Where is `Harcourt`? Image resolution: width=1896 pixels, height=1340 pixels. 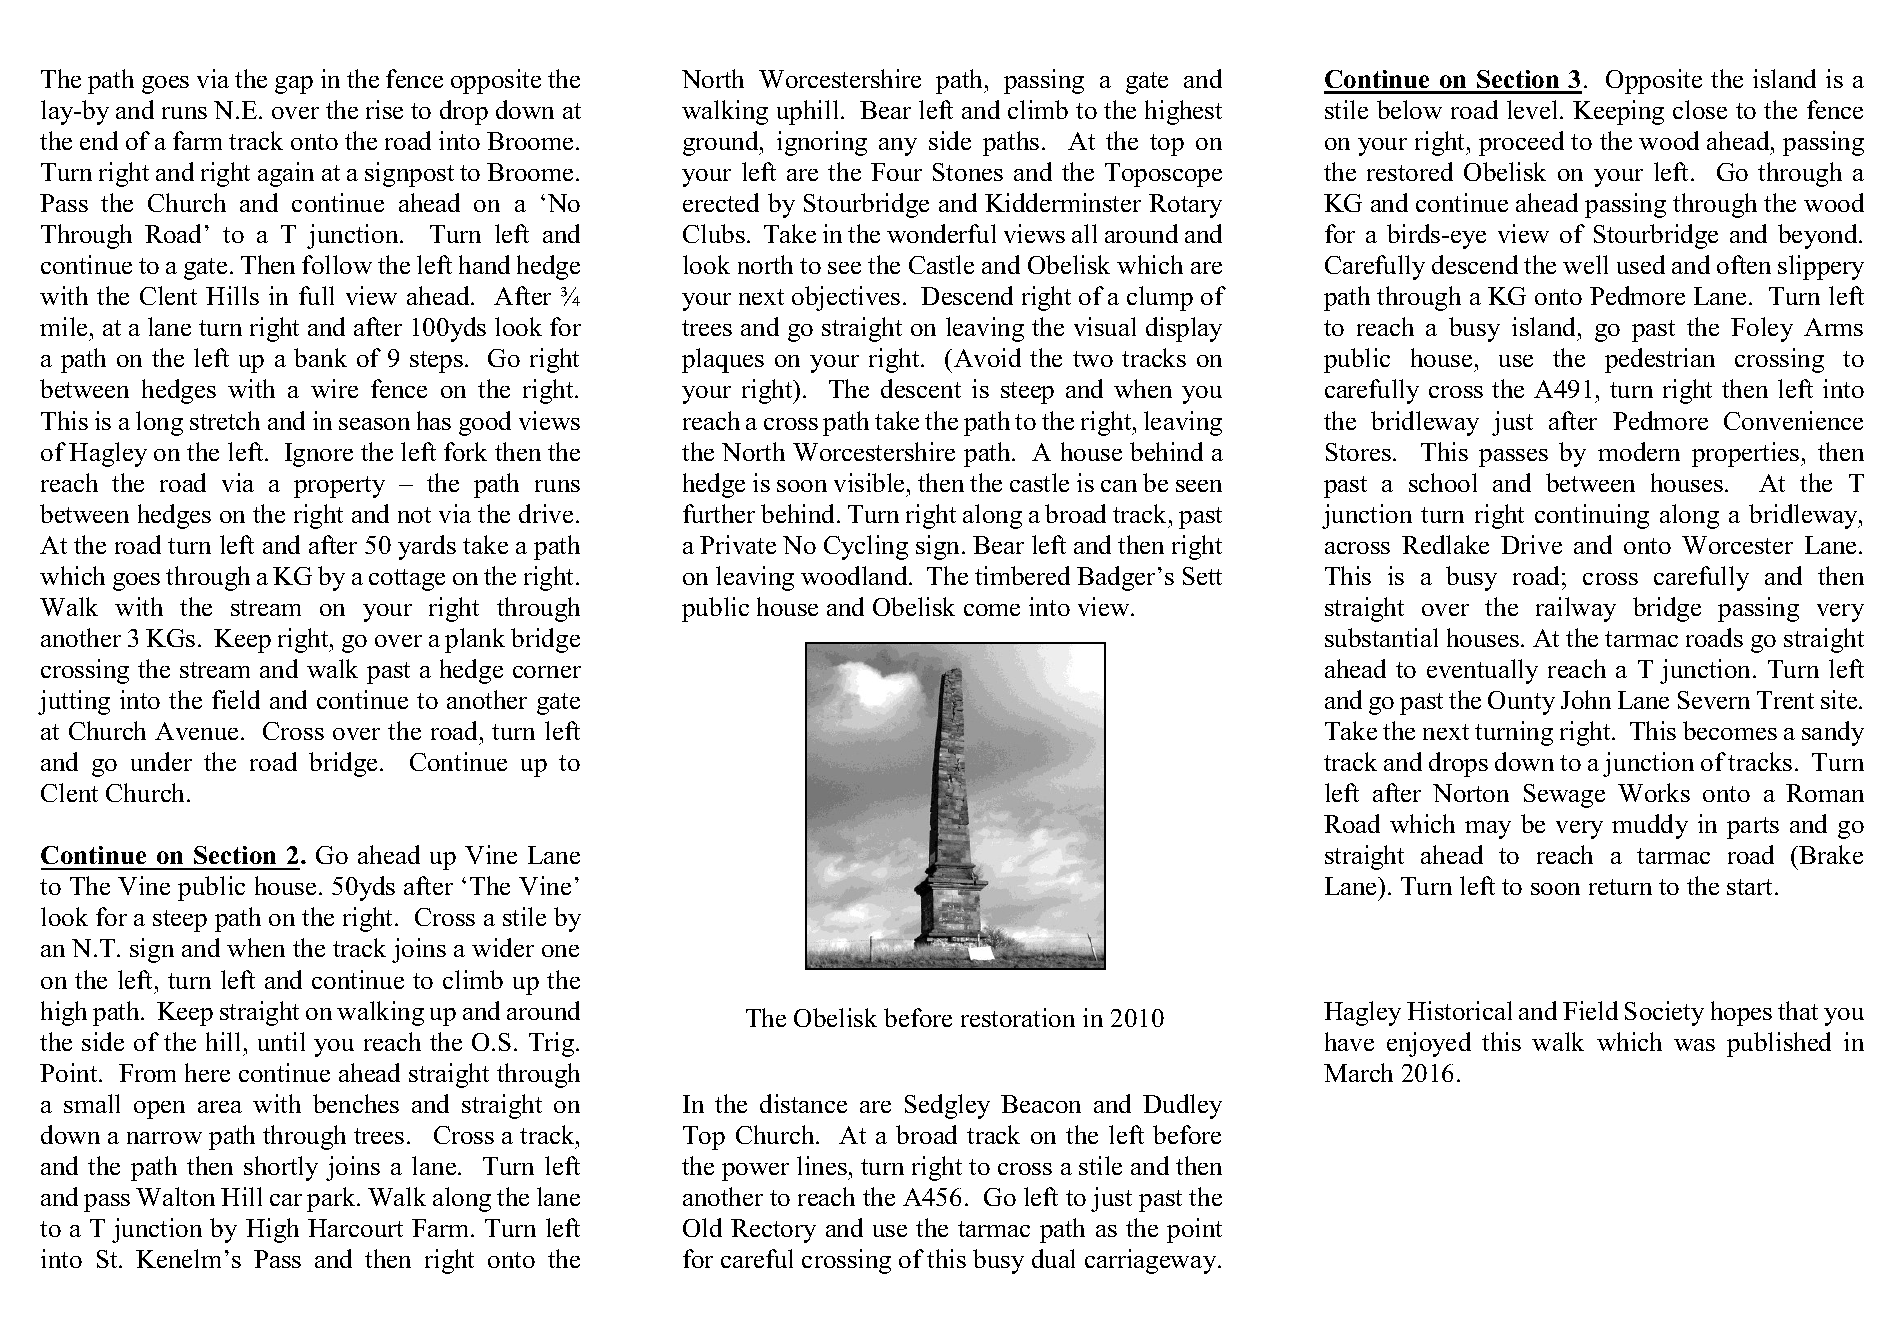 Harcourt is located at coordinates (355, 1228).
